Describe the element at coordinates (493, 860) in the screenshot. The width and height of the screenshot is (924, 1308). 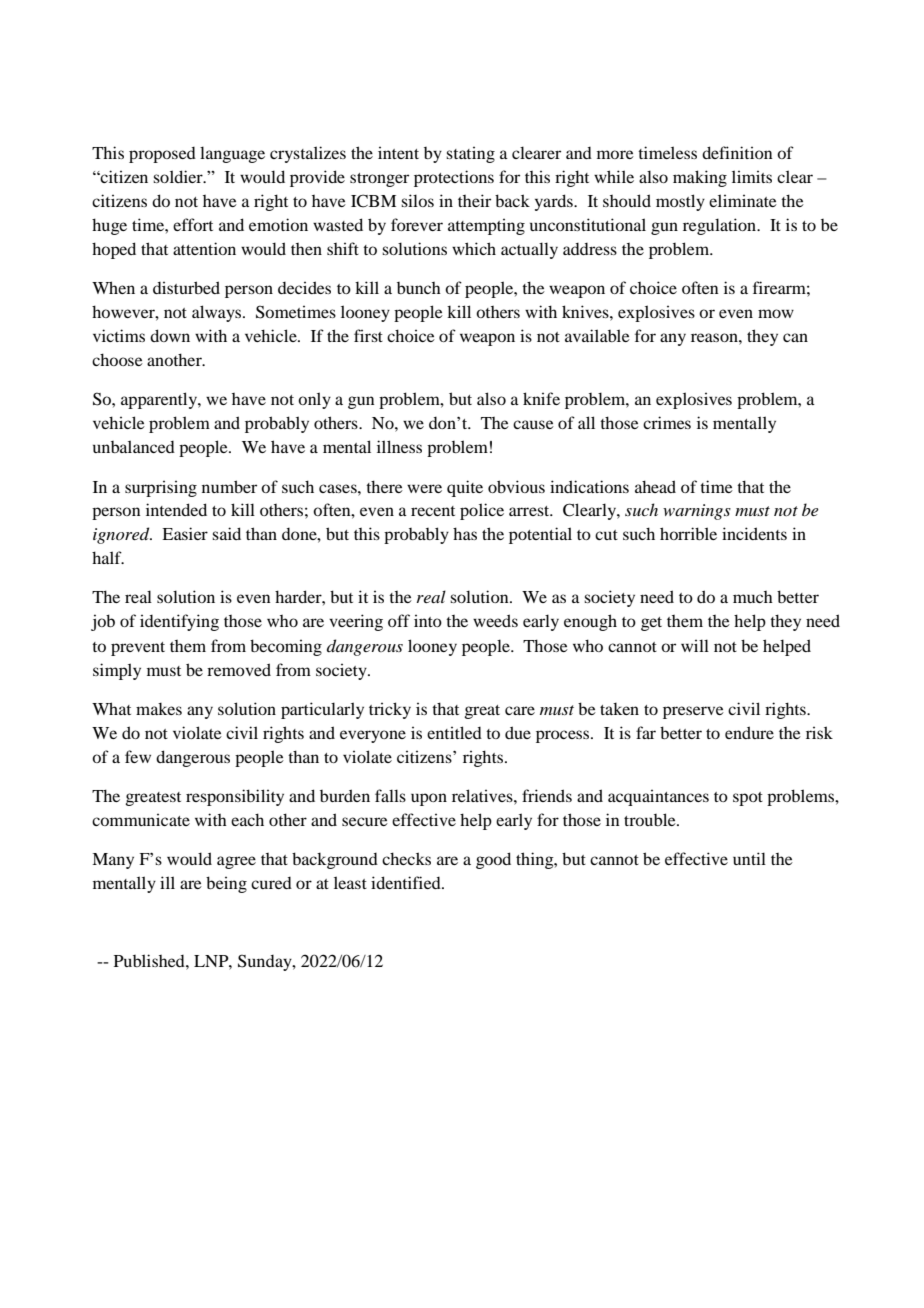
I see `good` at that location.
